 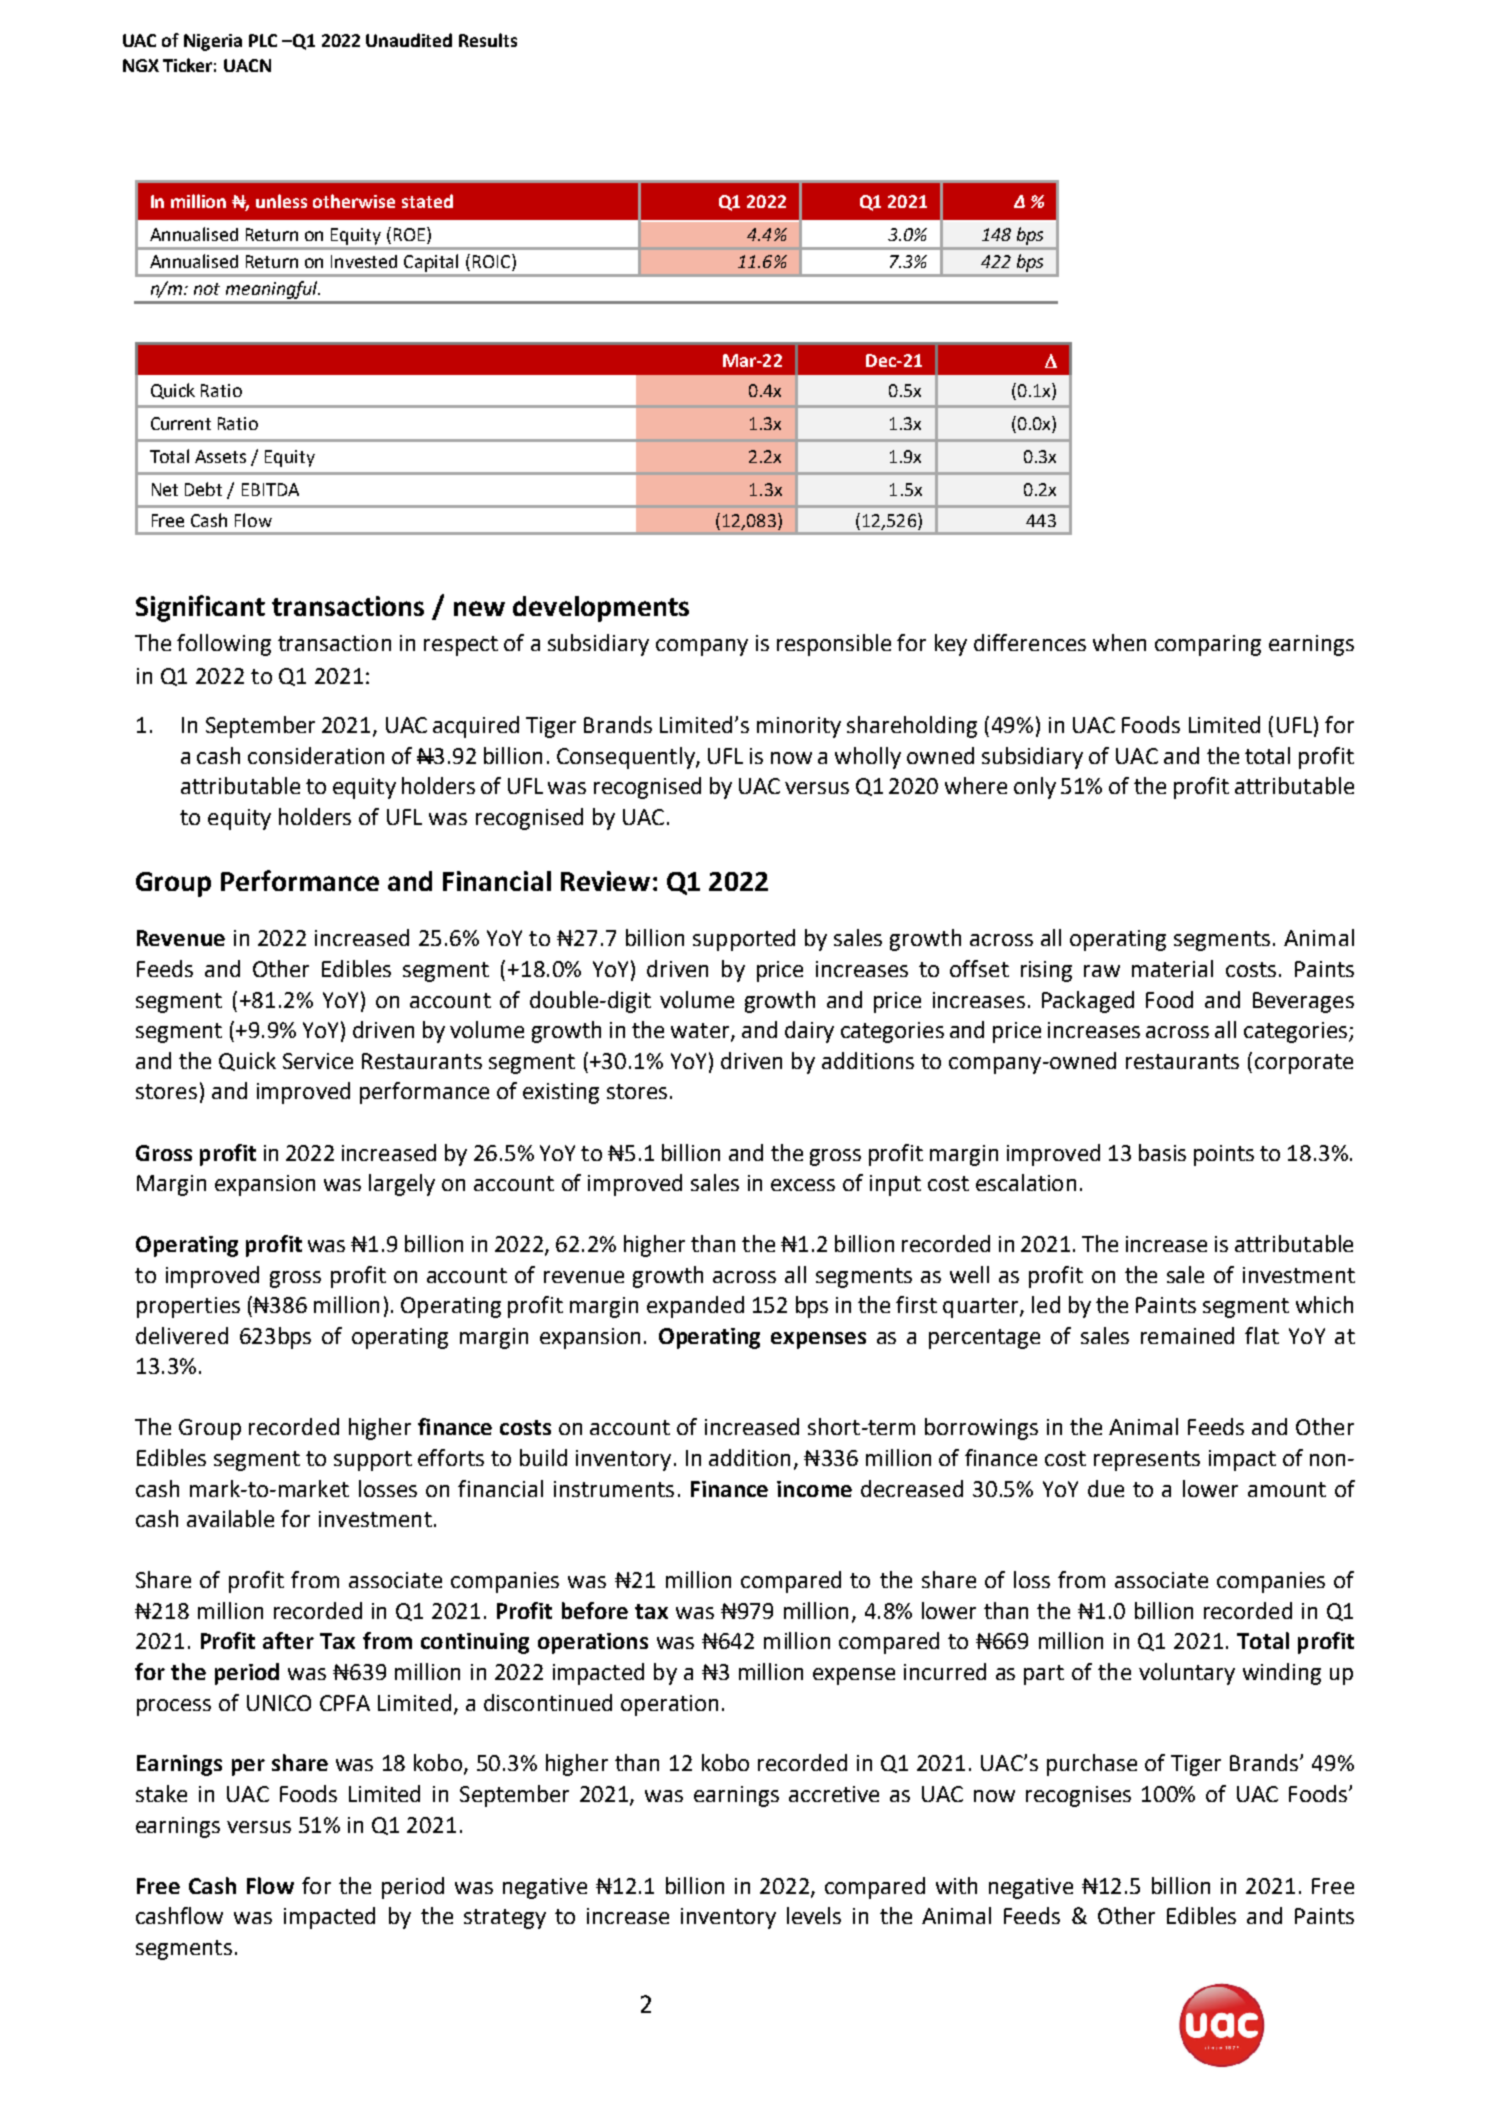 I want to click on PLC, so click(x=263, y=40).
